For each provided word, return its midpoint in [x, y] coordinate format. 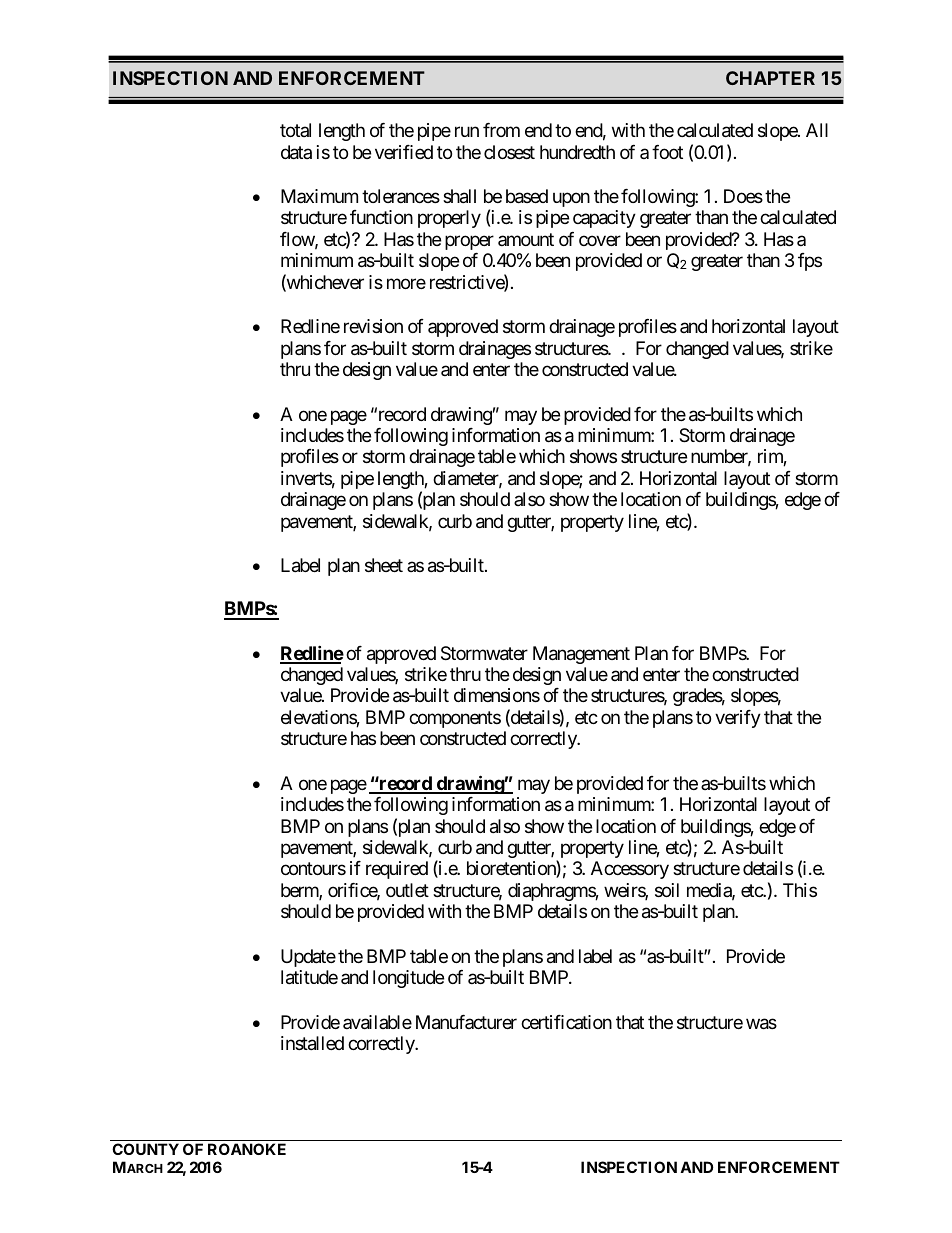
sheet [384, 565]
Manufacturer [466, 1022]
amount [526, 239]
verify [738, 719]
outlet [407, 890]
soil [667, 890]
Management [581, 655]
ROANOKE [247, 1149]
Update [308, 958]
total [295, 130]
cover [600, 240]
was [761, 1024]
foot [667, 152]
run [467, 132]
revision [373, 326]
